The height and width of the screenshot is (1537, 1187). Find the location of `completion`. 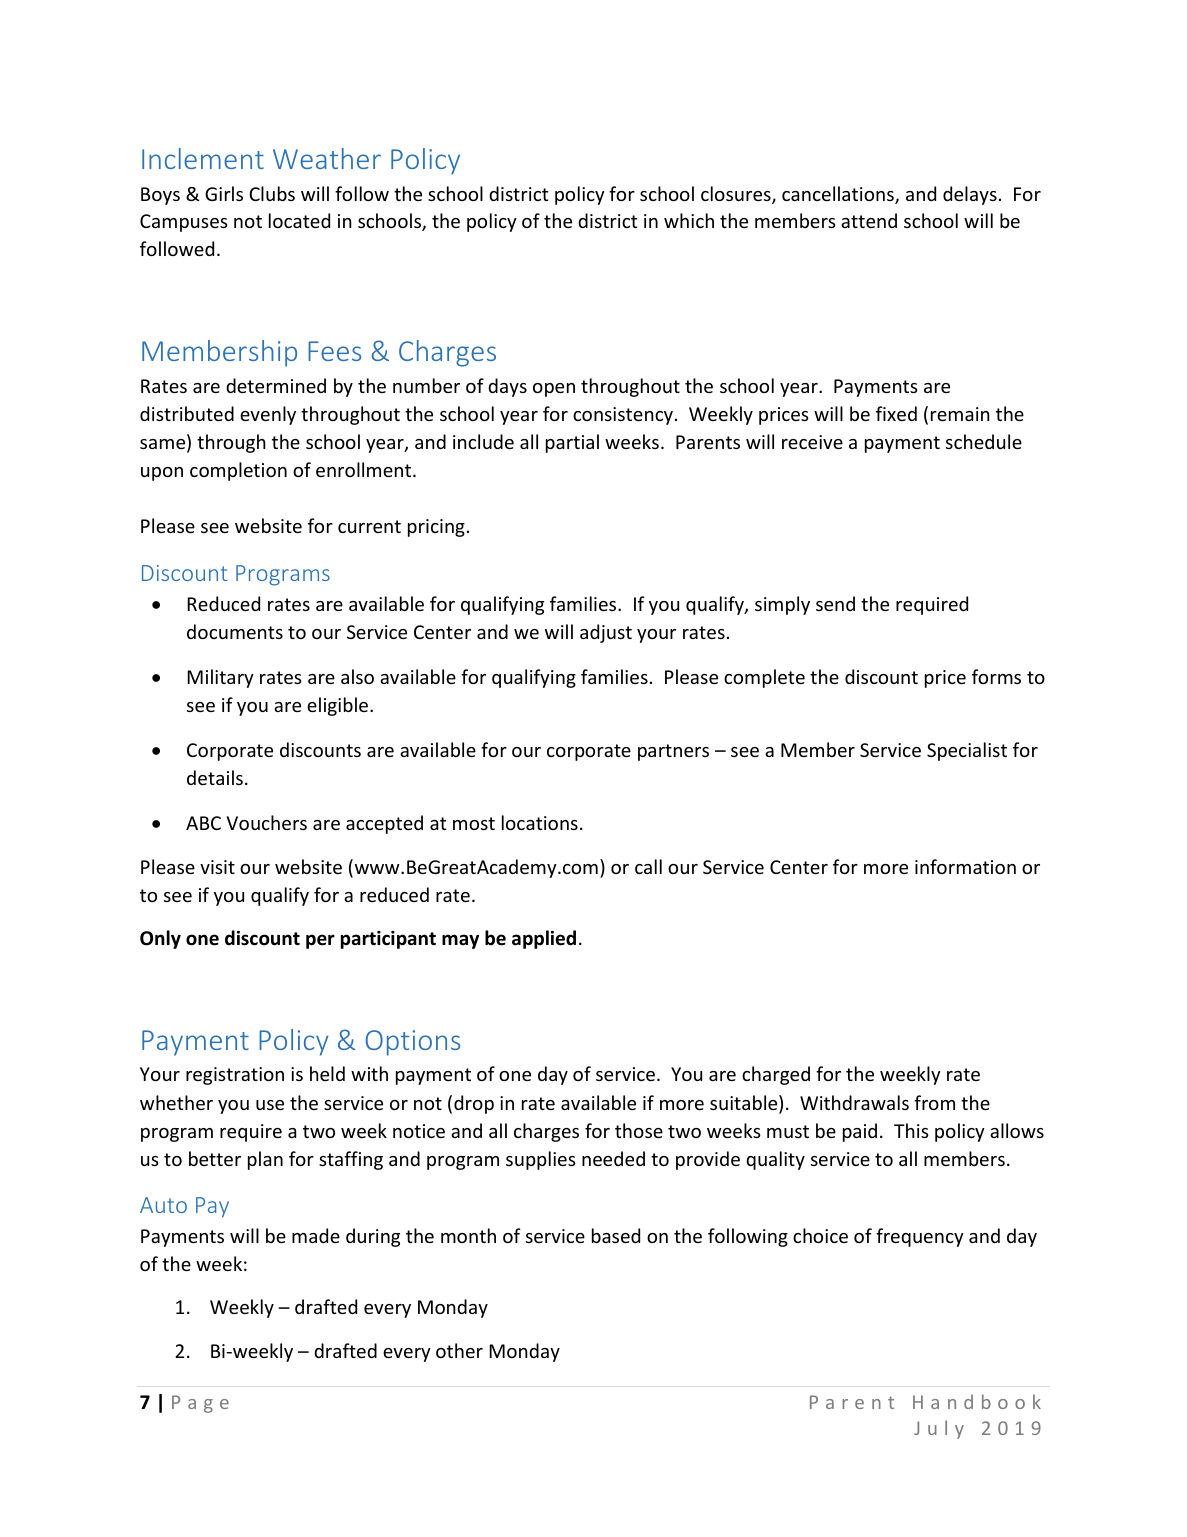

completion is located at coordinates (238, 471).
